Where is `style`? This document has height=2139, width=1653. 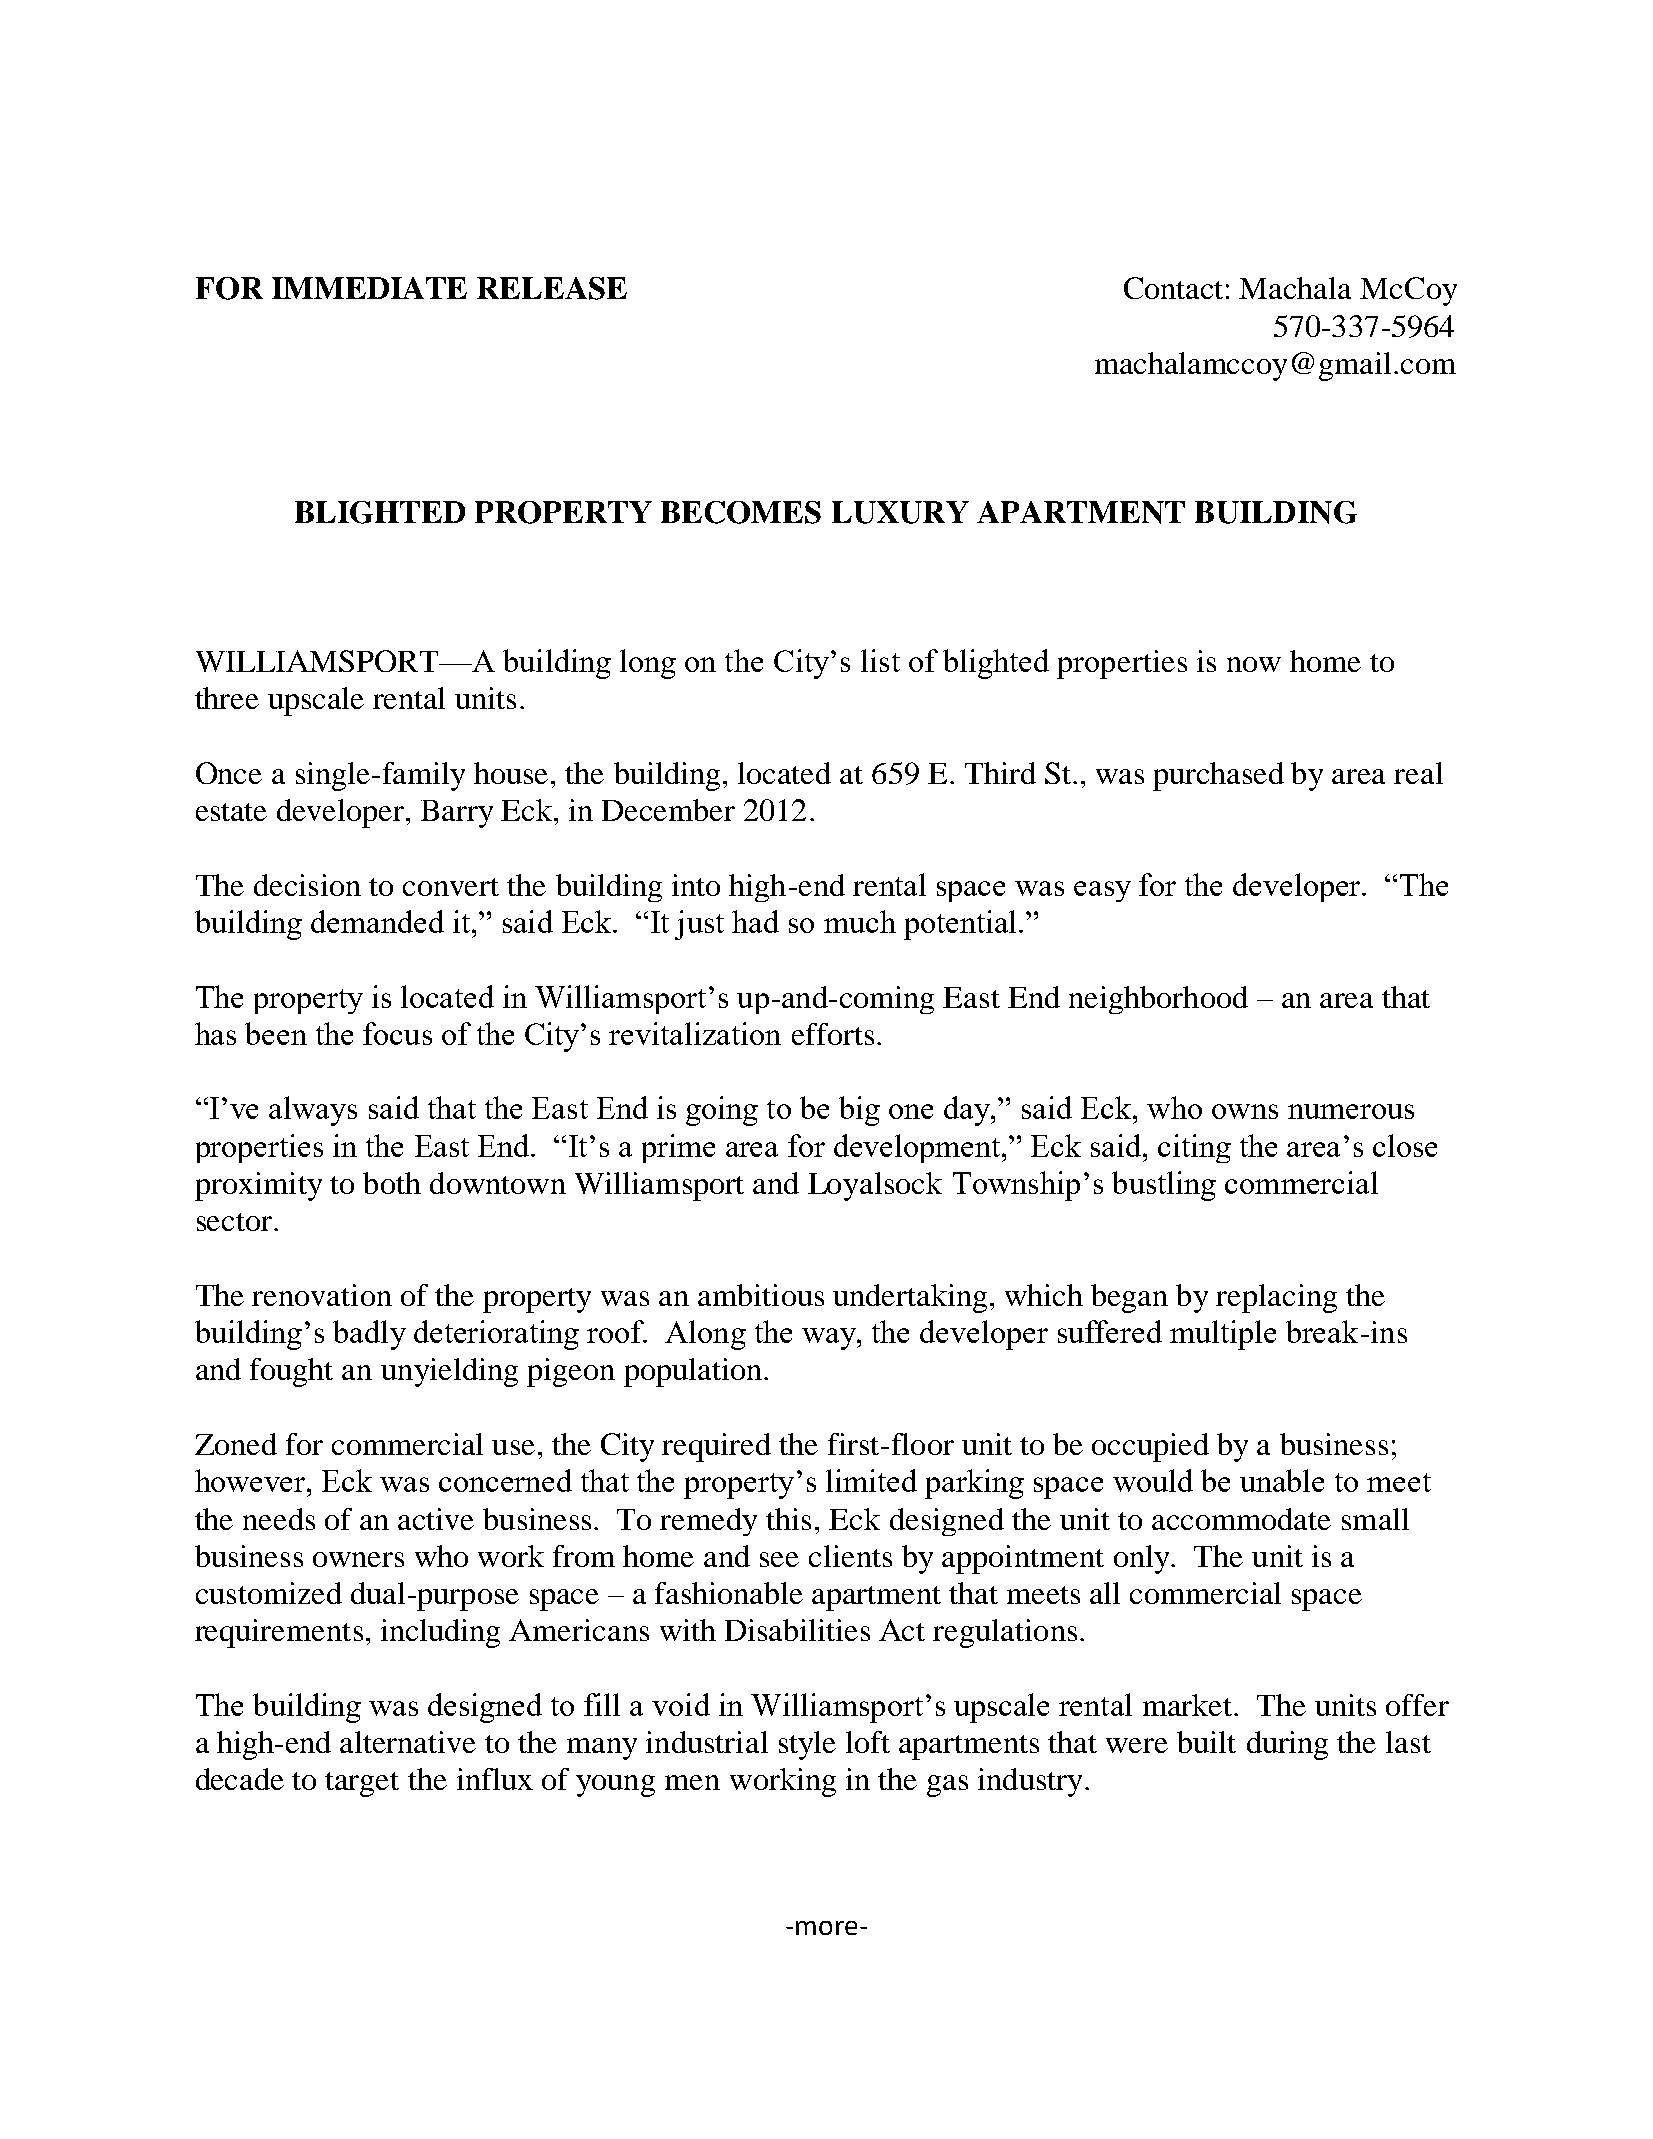 style is located at coordinates (807, 1745).
